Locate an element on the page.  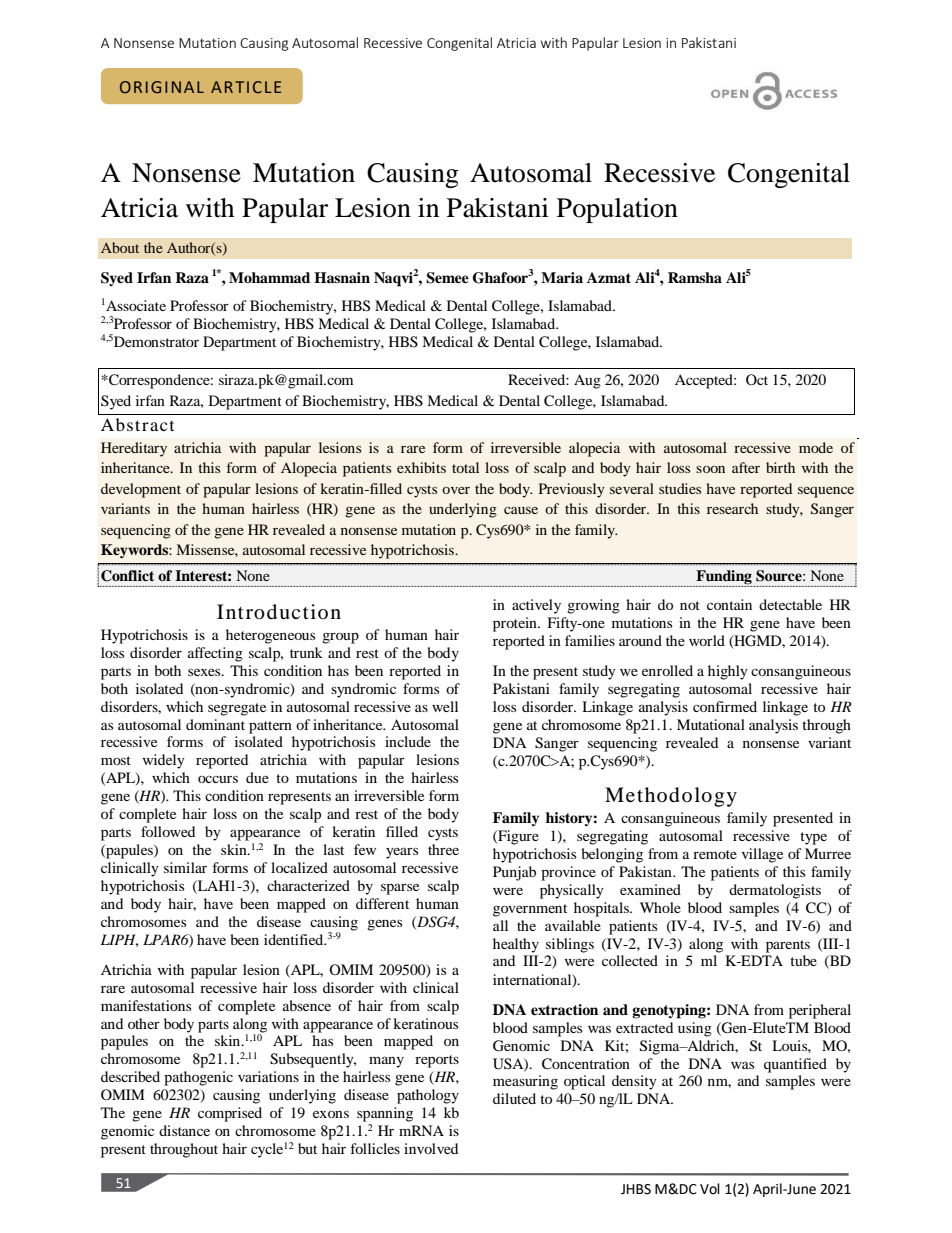
diluted is located at coordinates (514, 1098).
